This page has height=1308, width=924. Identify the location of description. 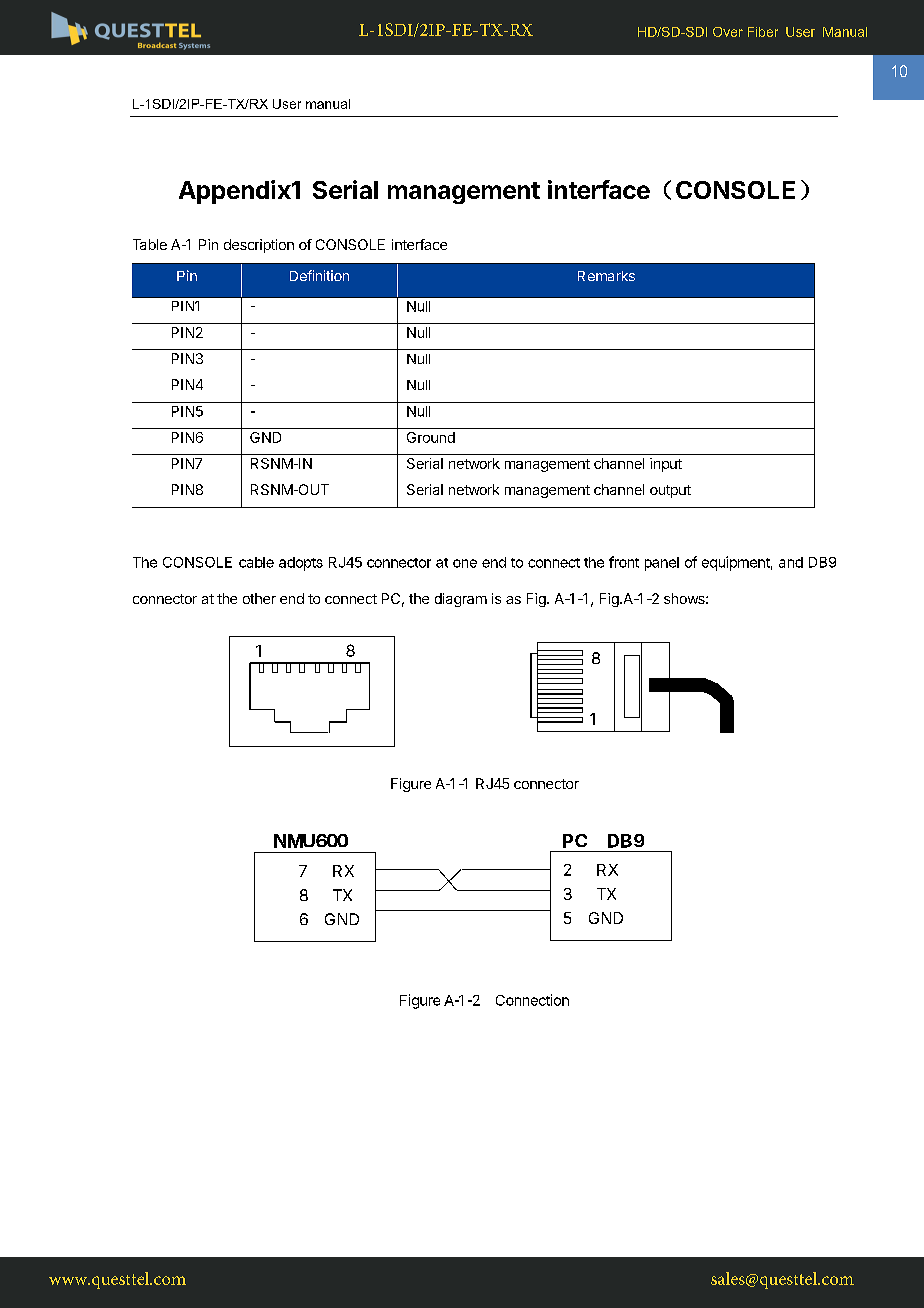
(259, 246).
